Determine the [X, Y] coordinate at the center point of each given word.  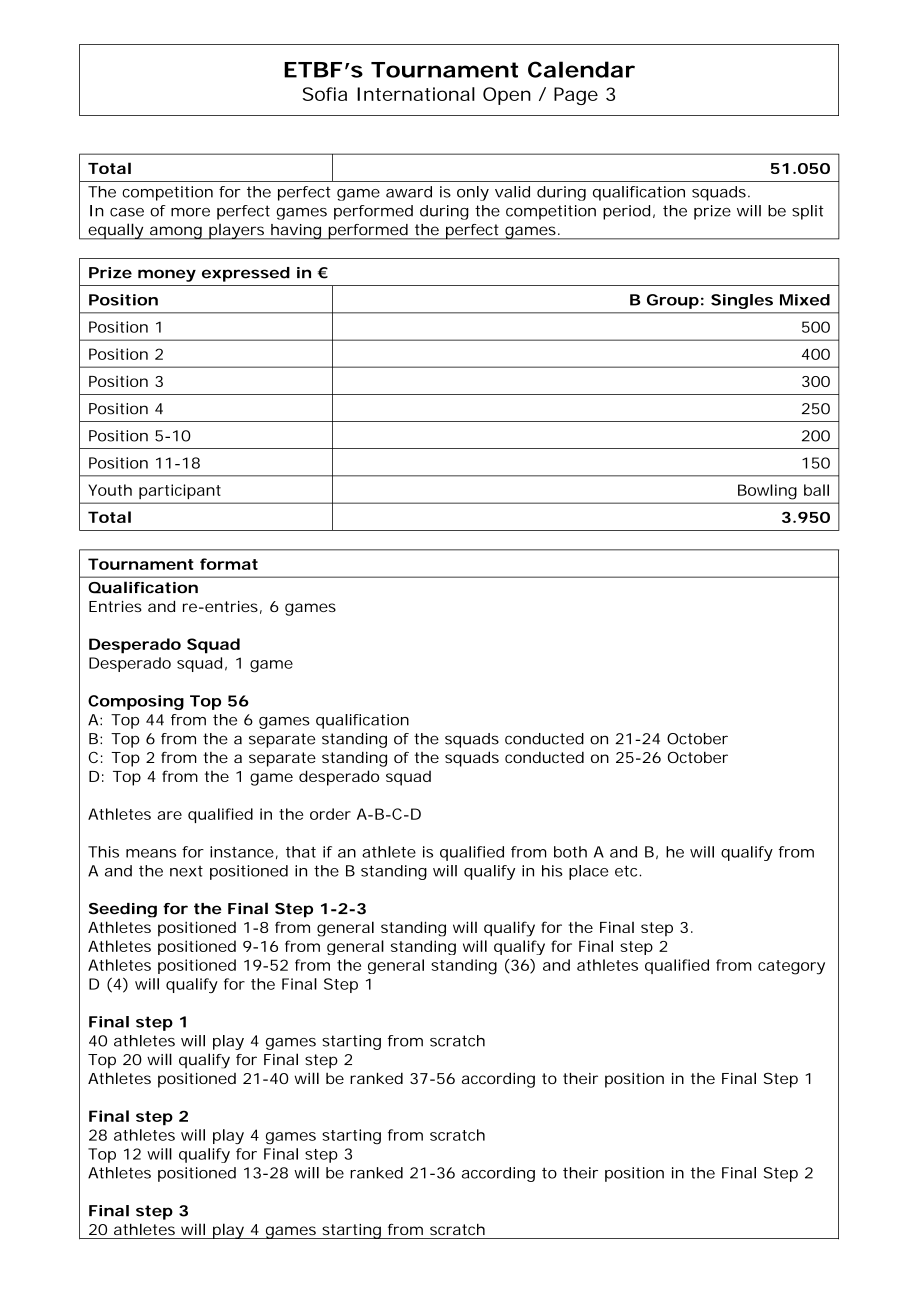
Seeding [123, 910]
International [416, 94]
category [791, 967]
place [588, 872]
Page [576, 96]
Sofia [325, 94]
